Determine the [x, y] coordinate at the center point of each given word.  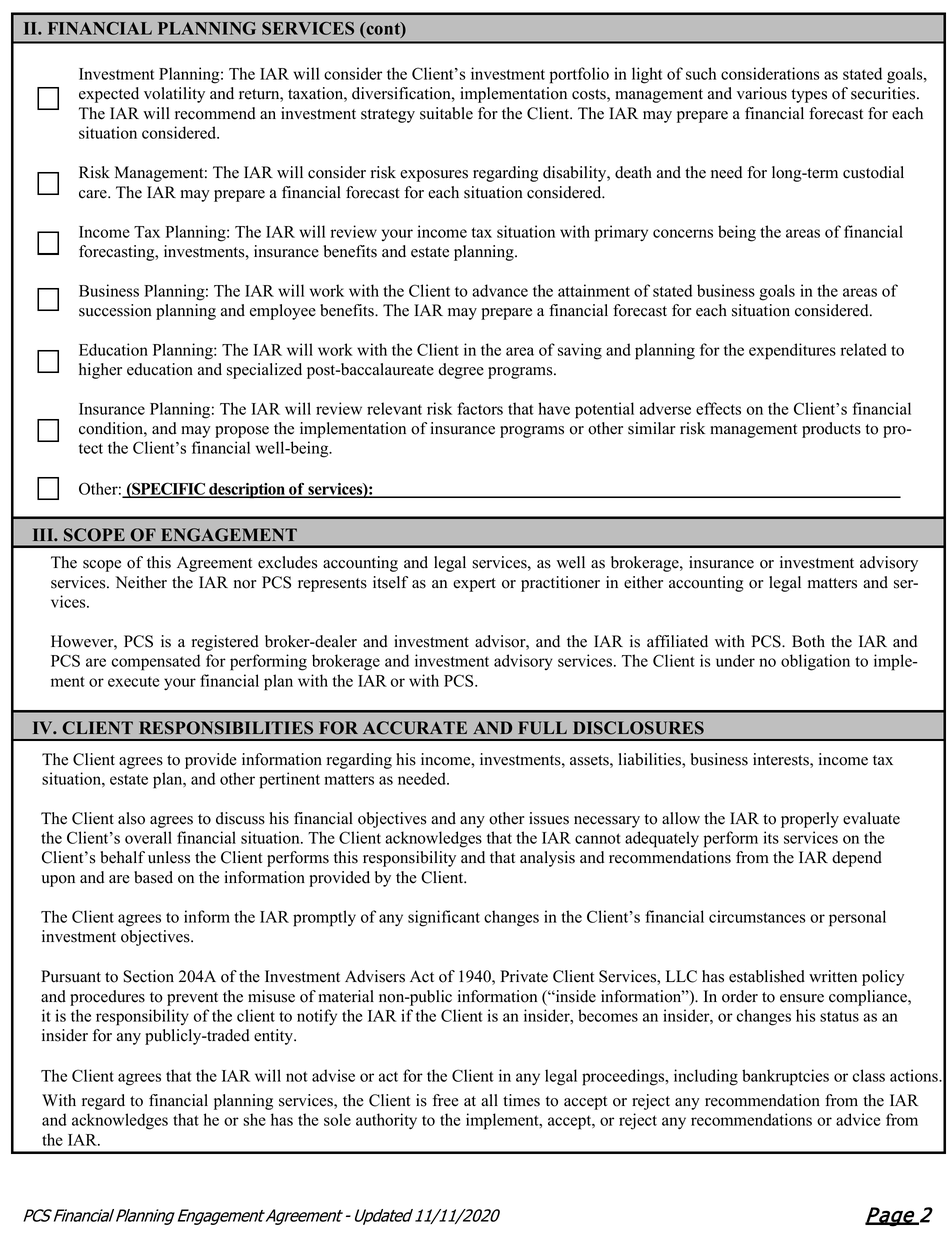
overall [148, 837]
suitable [446, 113]
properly [810, 820]
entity [274, 1037]
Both [808, 641]
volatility [174, 95]
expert [474, 585]
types [809, 96]
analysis [547, 859]
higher [100, 371]
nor [245, 584]
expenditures [792, 351]
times [521, 1100]
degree [461, 371]
